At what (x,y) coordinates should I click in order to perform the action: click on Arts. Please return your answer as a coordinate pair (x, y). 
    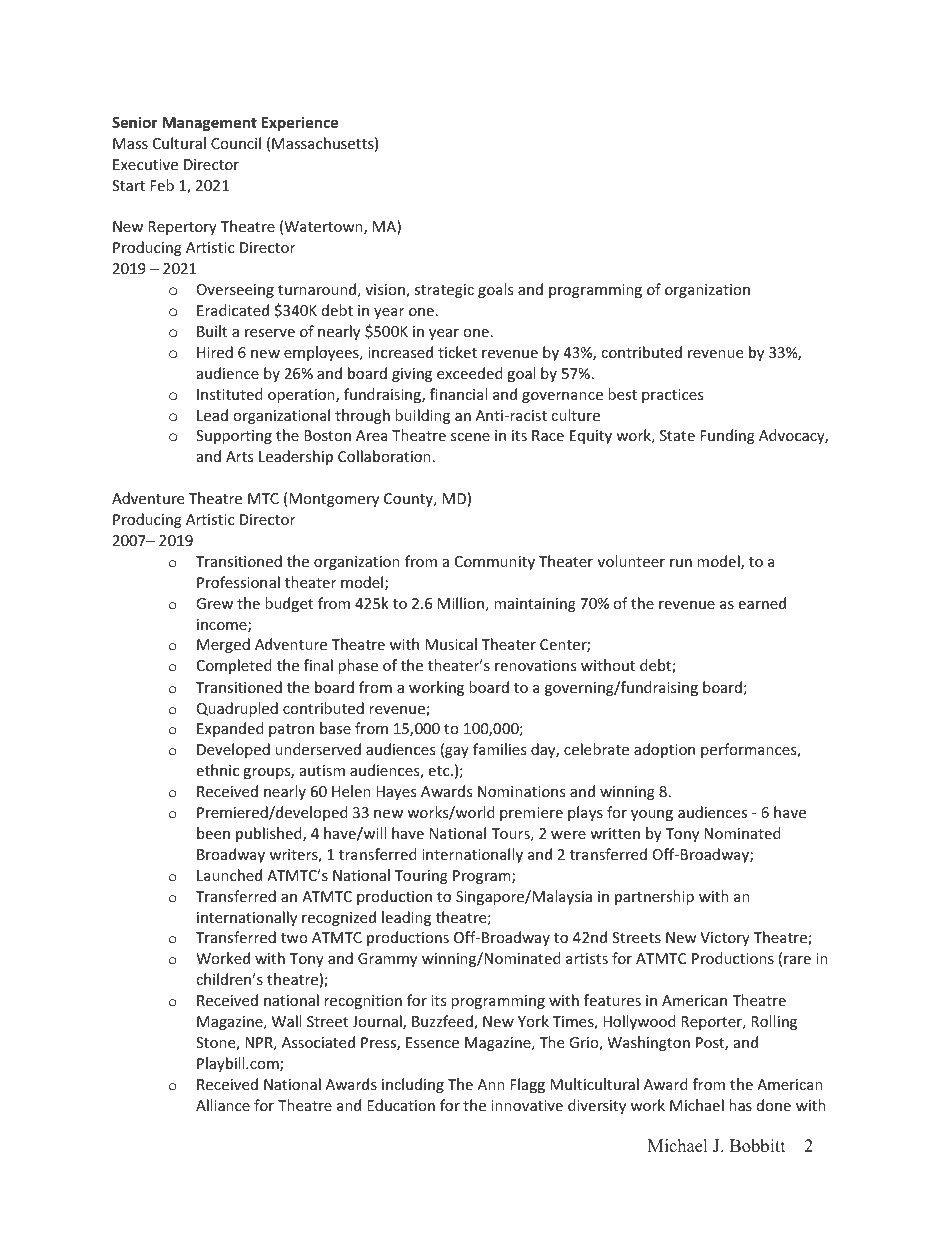
    Looking at the image, I should click on (239, 456).
